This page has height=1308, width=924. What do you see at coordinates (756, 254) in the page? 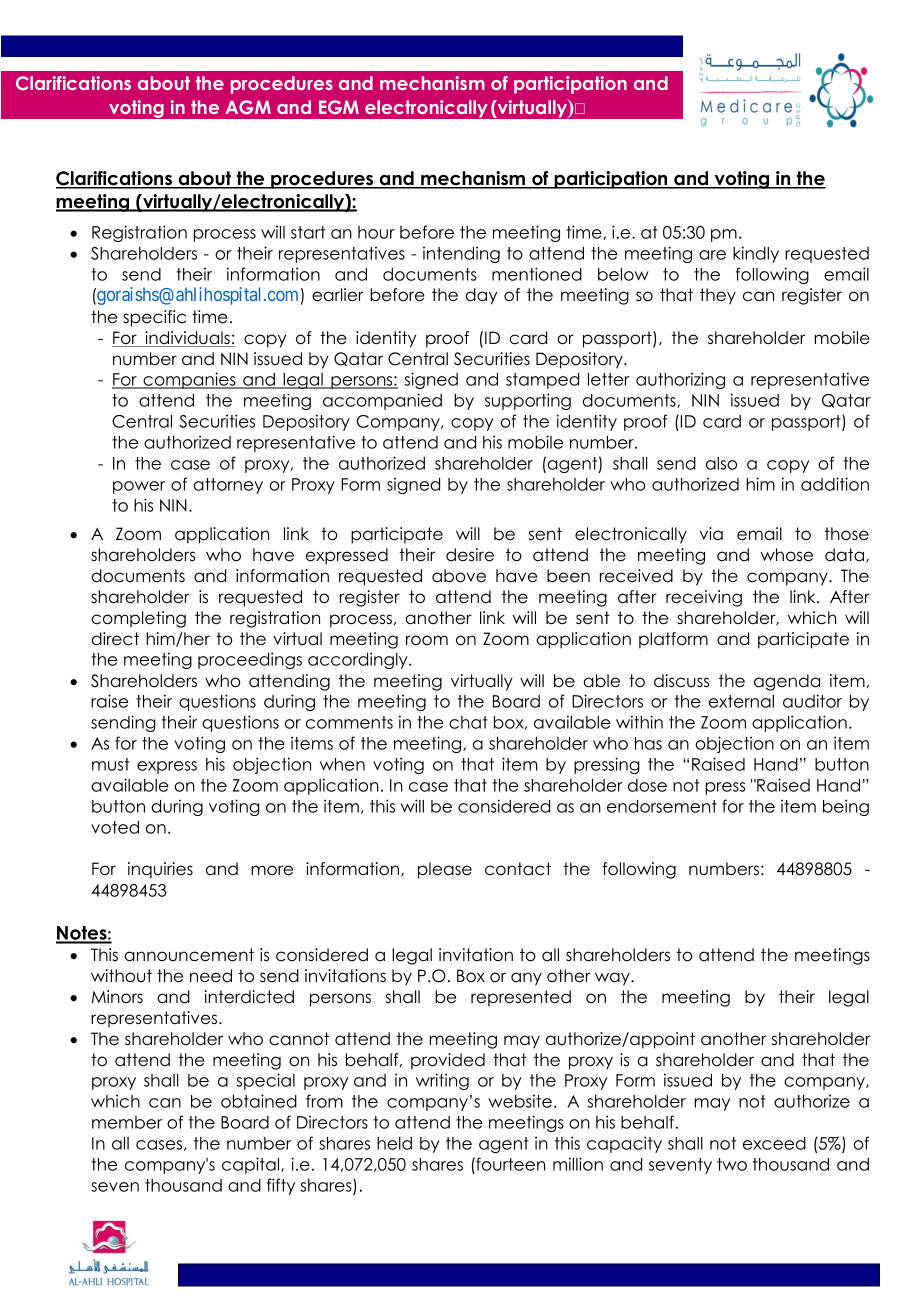
I see `kindly` at bounding box center [756, 254].
